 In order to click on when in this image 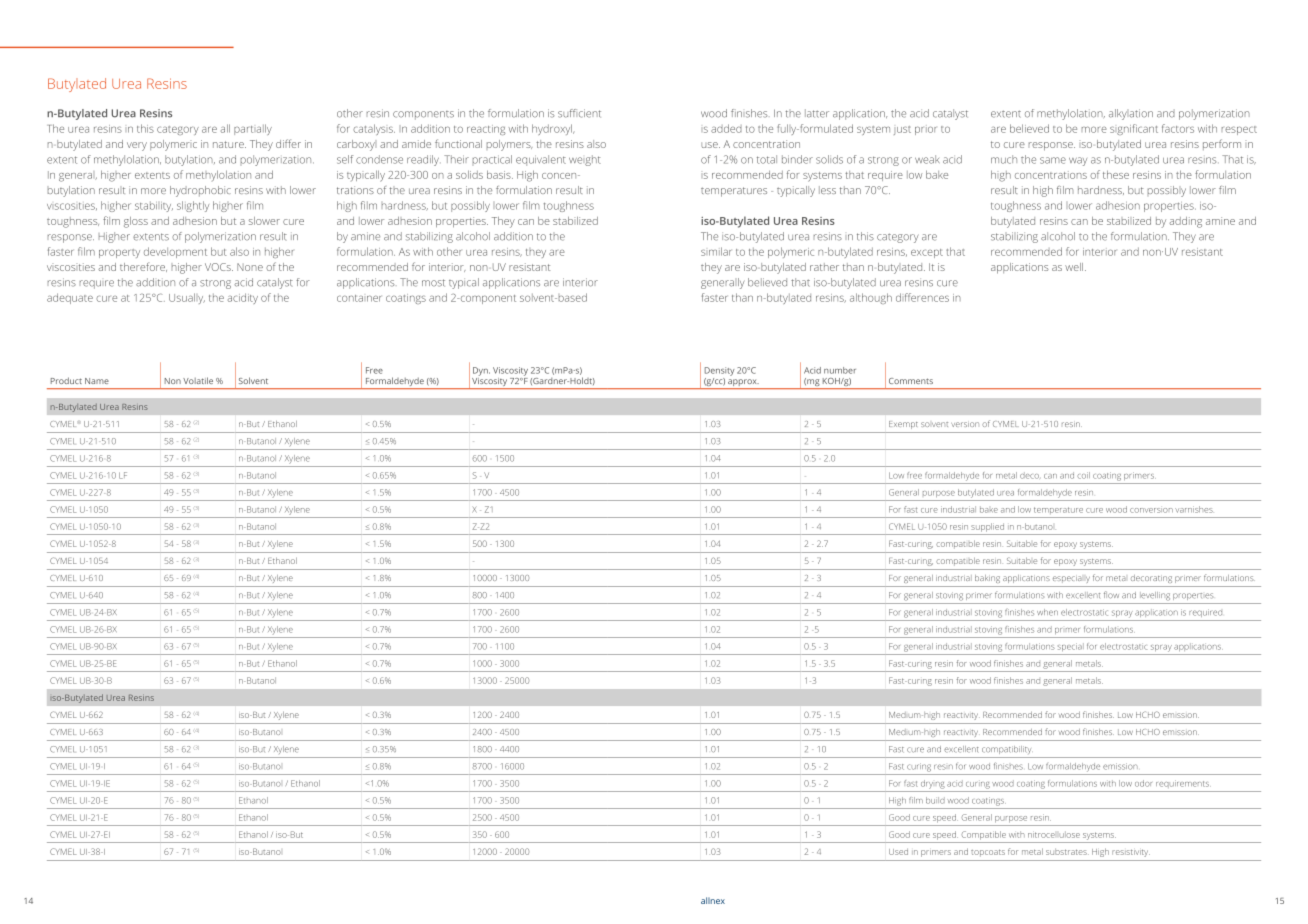, I will do `click(1047, 612)`.
